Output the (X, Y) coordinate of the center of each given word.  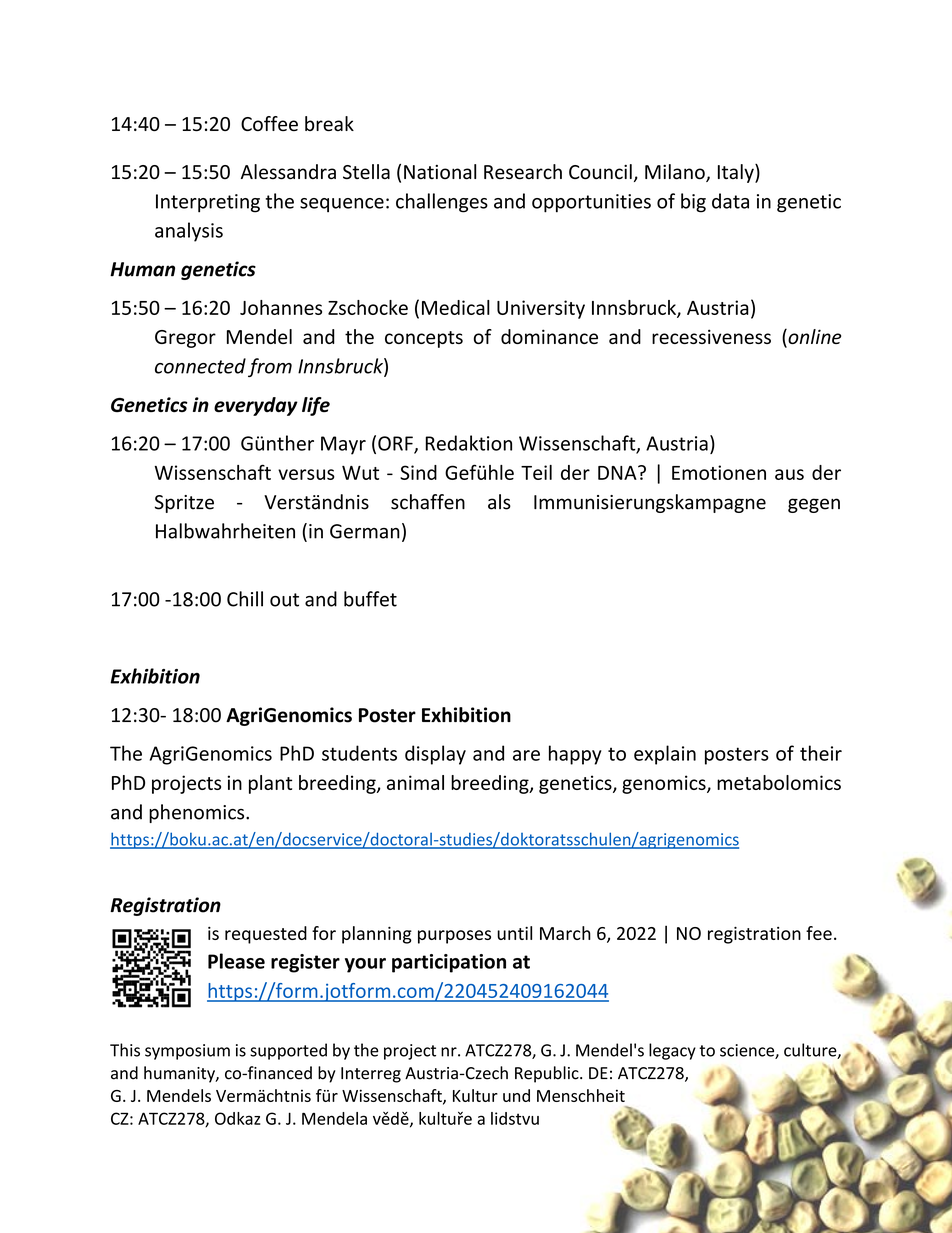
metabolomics (779, 782)
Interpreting (208, 203)
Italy (737, 173)
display (435, 755)
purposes (454, 937)
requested (266, 935)
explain (665, 755)
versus (306, 474)
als (499, 502)
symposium (187, 1052)
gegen (814, 505)
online (813, 338)
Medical (456, 307)
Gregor (185, 339)
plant (270, 784)
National (440, 172)
